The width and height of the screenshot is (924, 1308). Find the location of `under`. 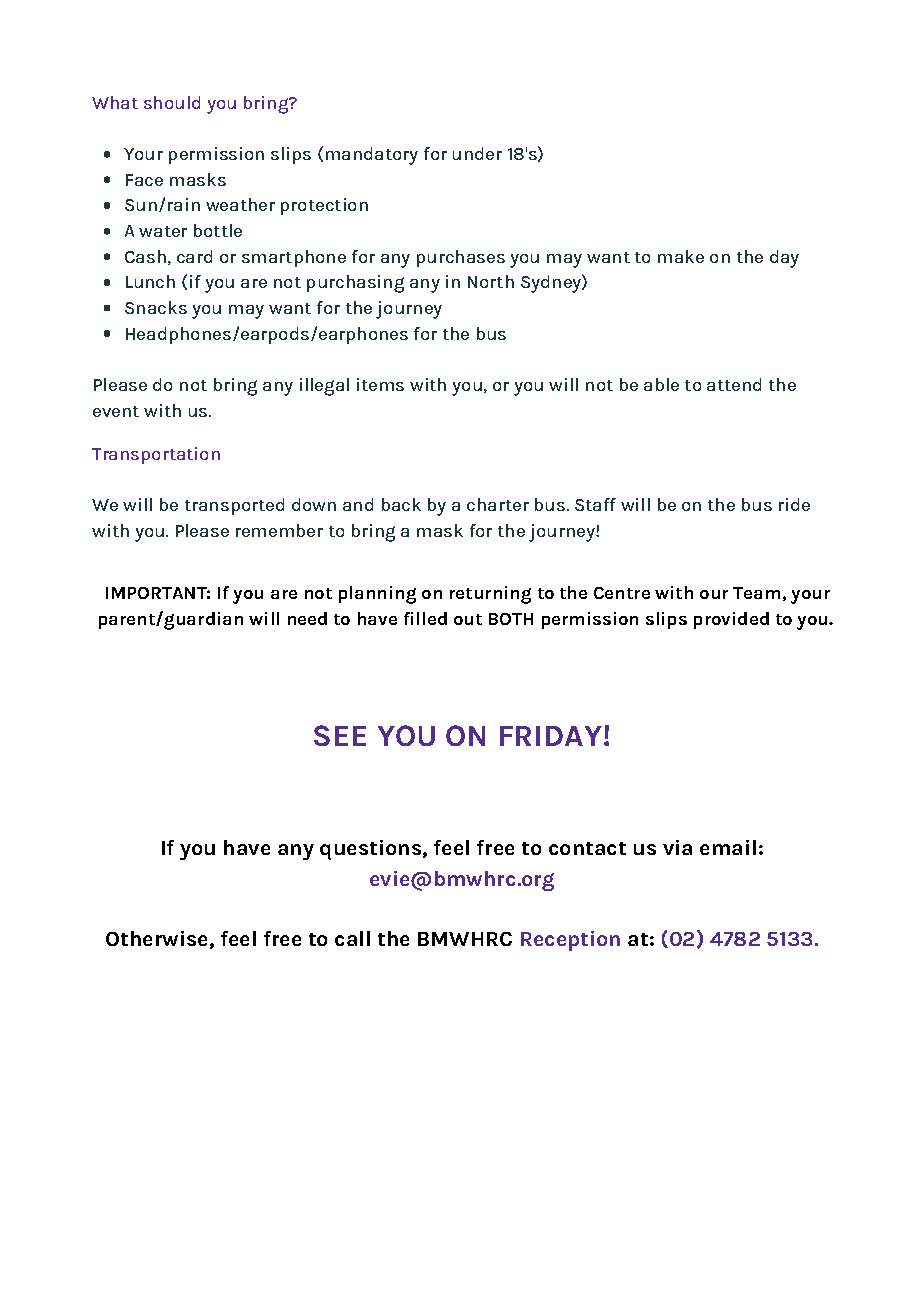

under is located at coordinates (477, 153).
